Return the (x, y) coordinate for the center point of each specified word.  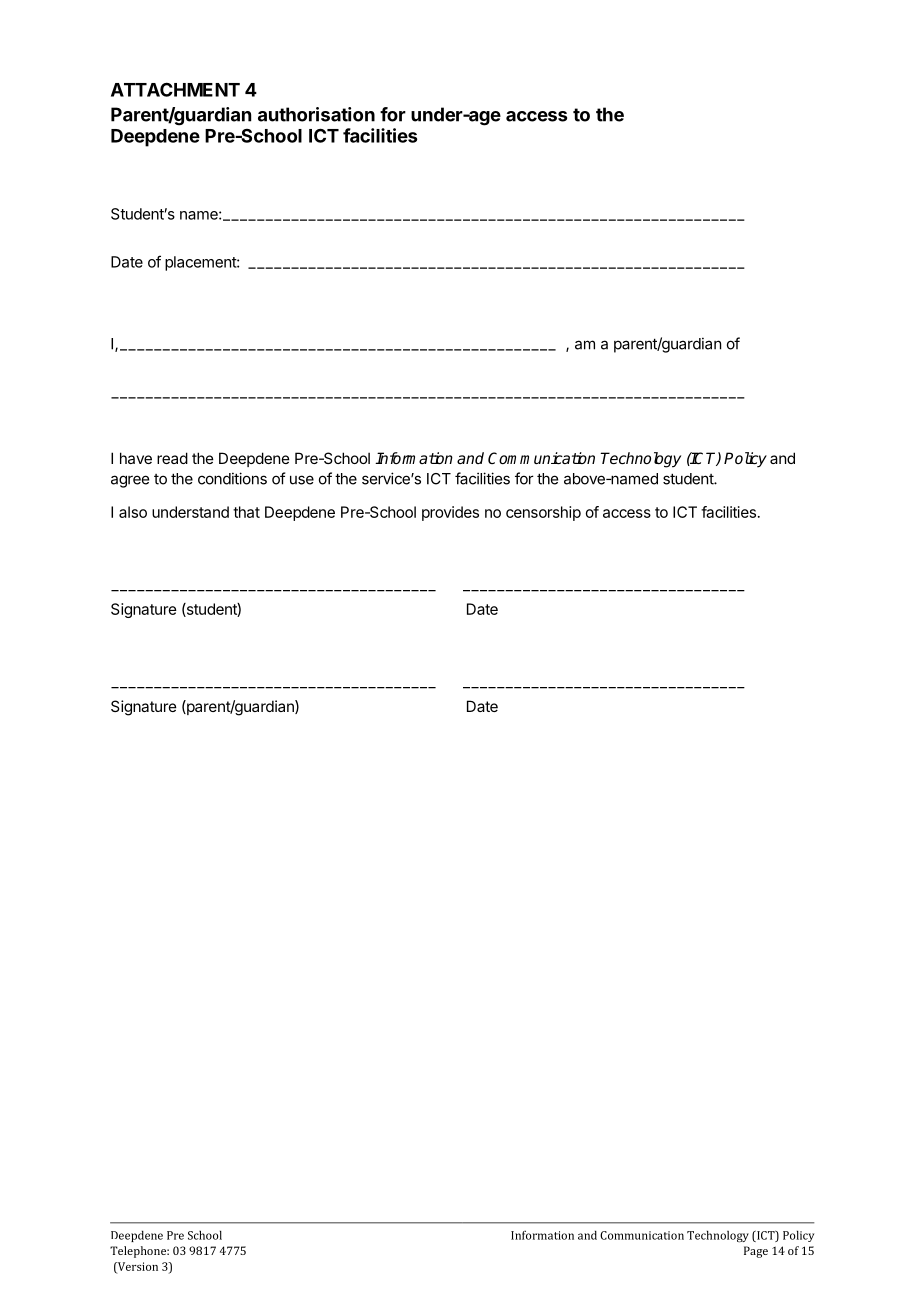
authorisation (316, 114)
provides (450, 513)
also (133, 512)
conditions (232, 478)
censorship (543, 513)
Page (756, 1252)
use (302, 480)
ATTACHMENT (175, 89)
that (246, 512)
